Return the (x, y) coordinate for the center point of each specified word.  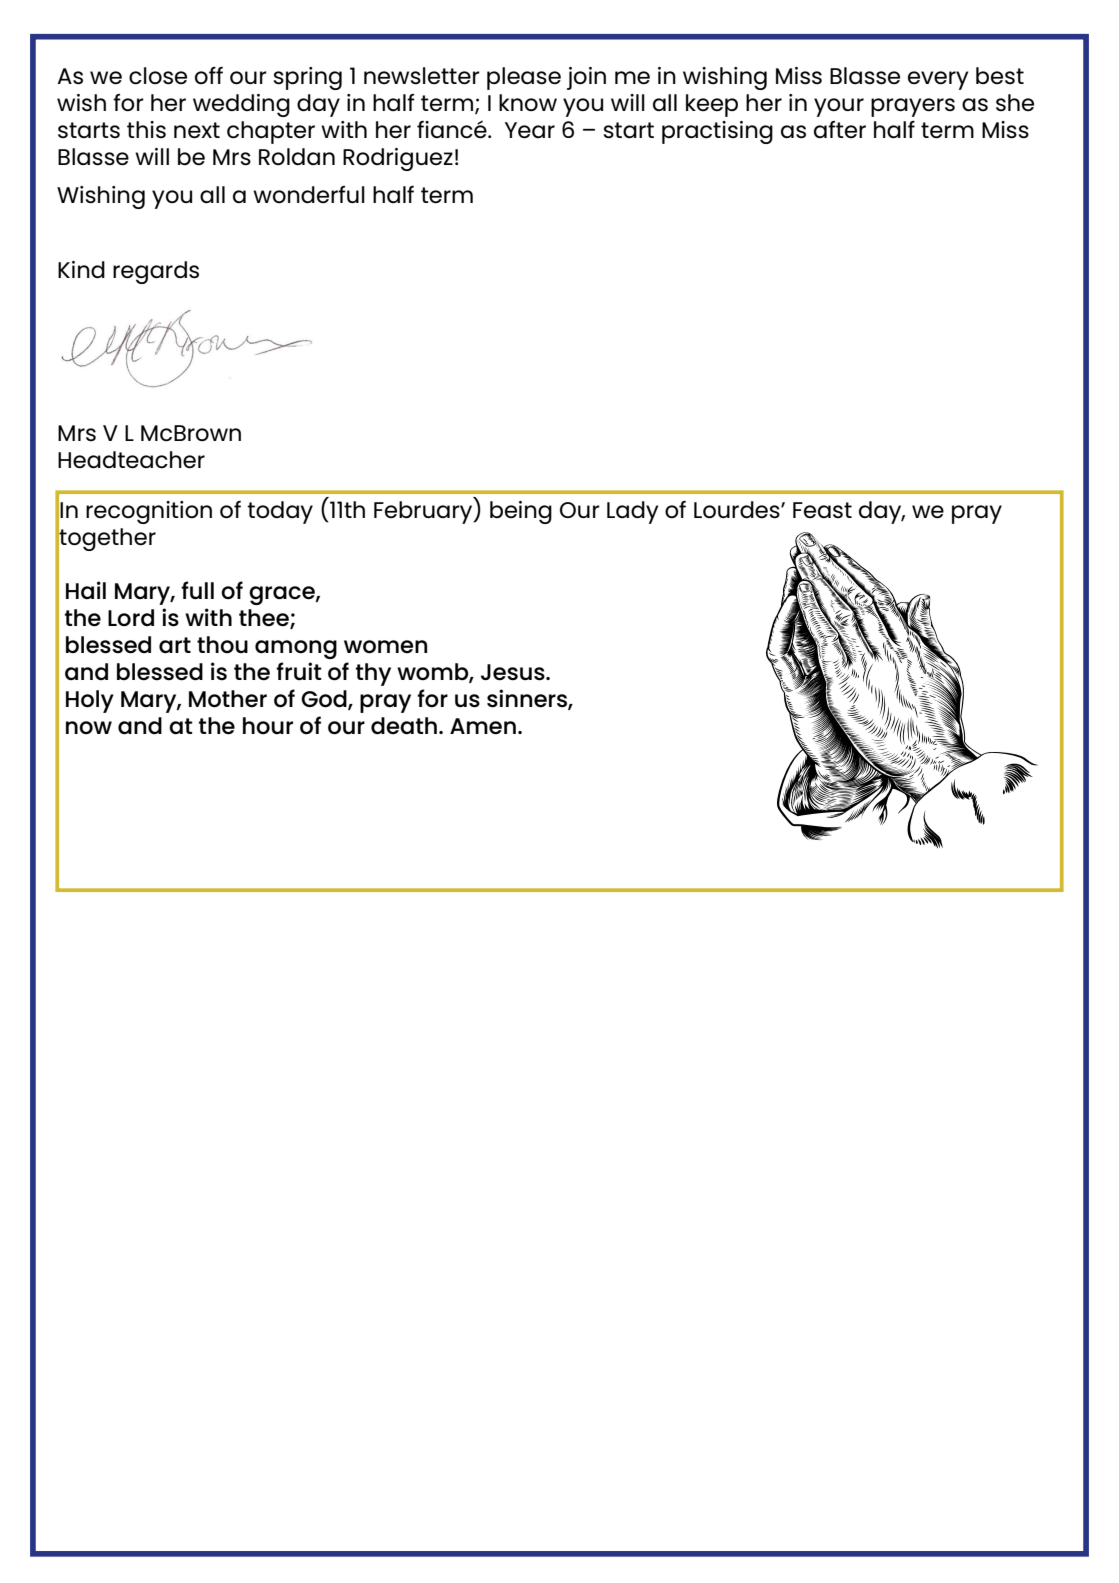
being (521, 512)
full (197, 590)
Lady (632, 512)
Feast (822, 510)
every (938, 80)
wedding (241, 105)
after (840, 129)
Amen (483, 726)
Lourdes (738, 510)
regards (156, 272)
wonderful (309, 194)
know (528, 102)
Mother (228, 699)
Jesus (514, 672)
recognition (149, 512)
